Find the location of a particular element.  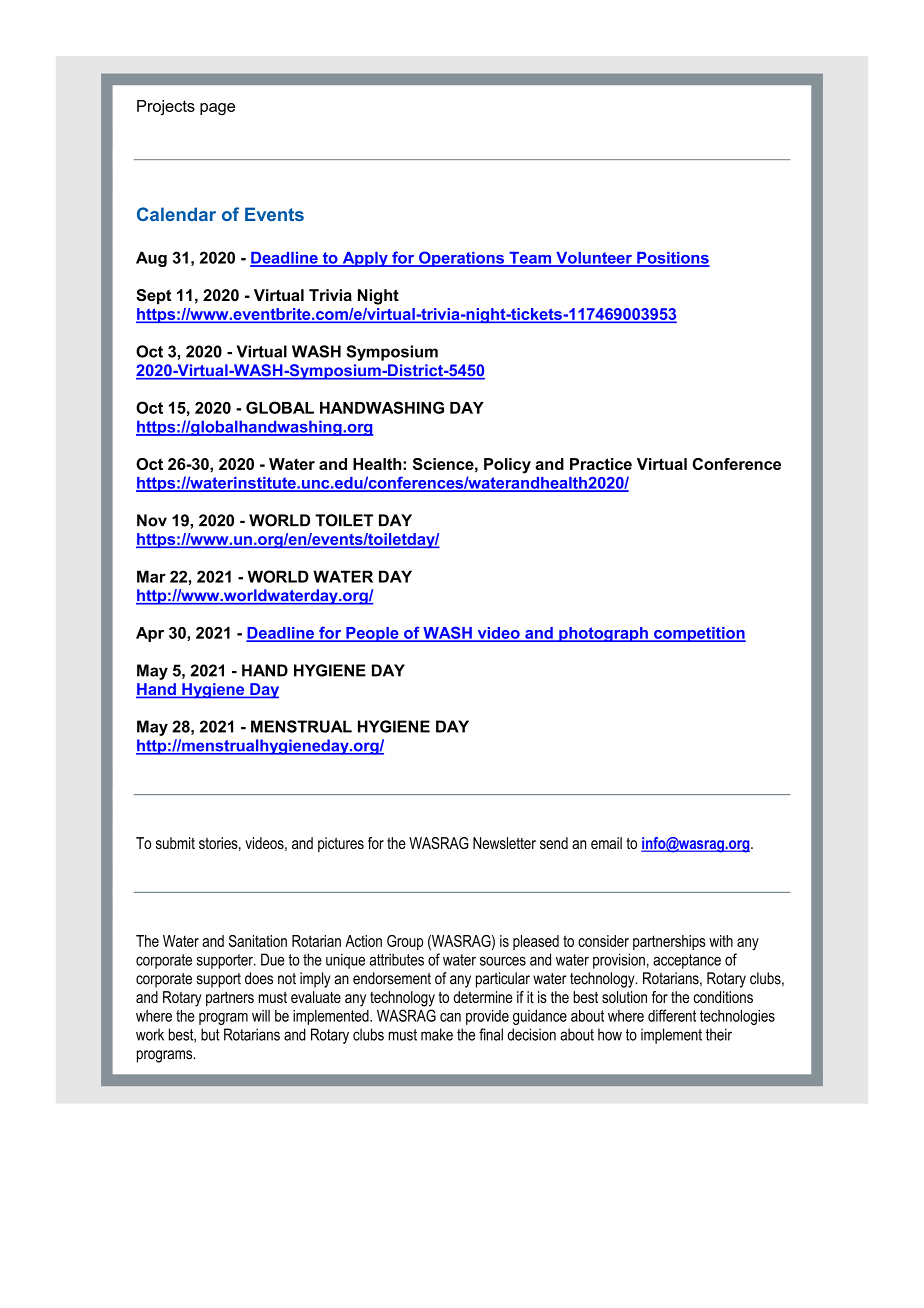

will is located at coordinates (261, 1016).
